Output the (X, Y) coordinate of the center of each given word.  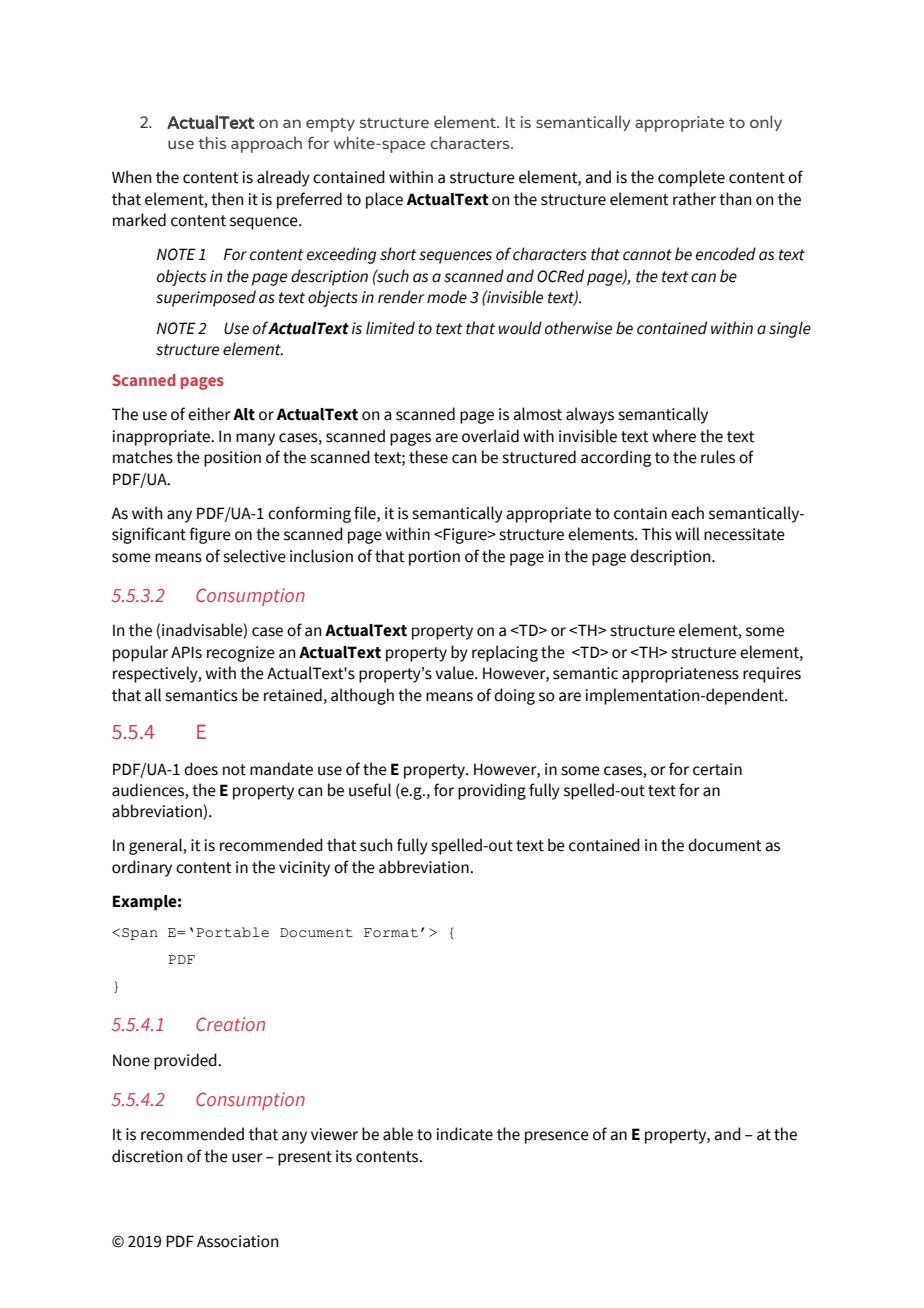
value (455, 673)
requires (772, 675)
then (227, 199)
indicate (464, 1134)
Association (237, 1241)
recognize (241, 654)
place (384, 200)
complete (691, 178)
